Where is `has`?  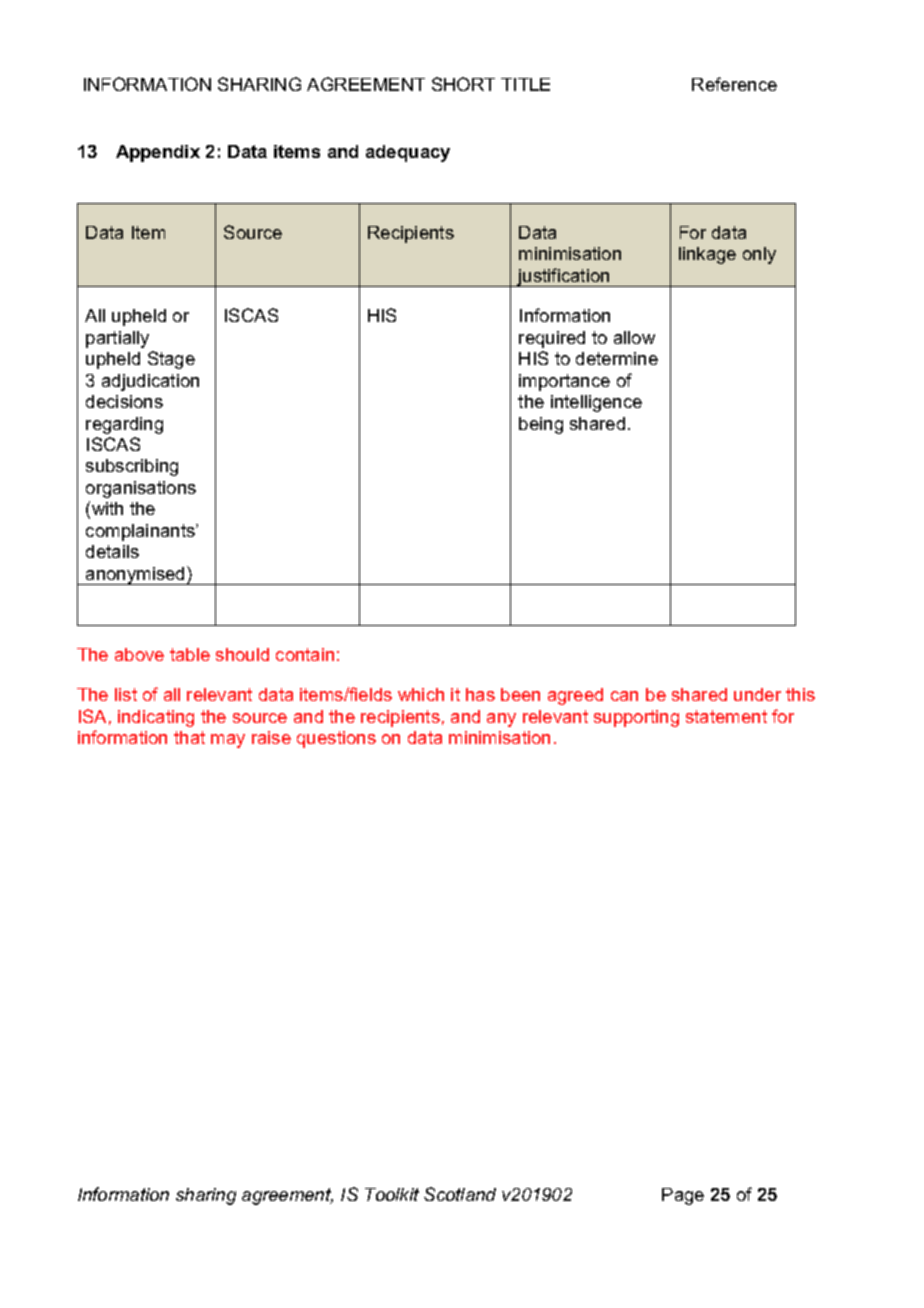
has is located at coordinates (480, 694).
